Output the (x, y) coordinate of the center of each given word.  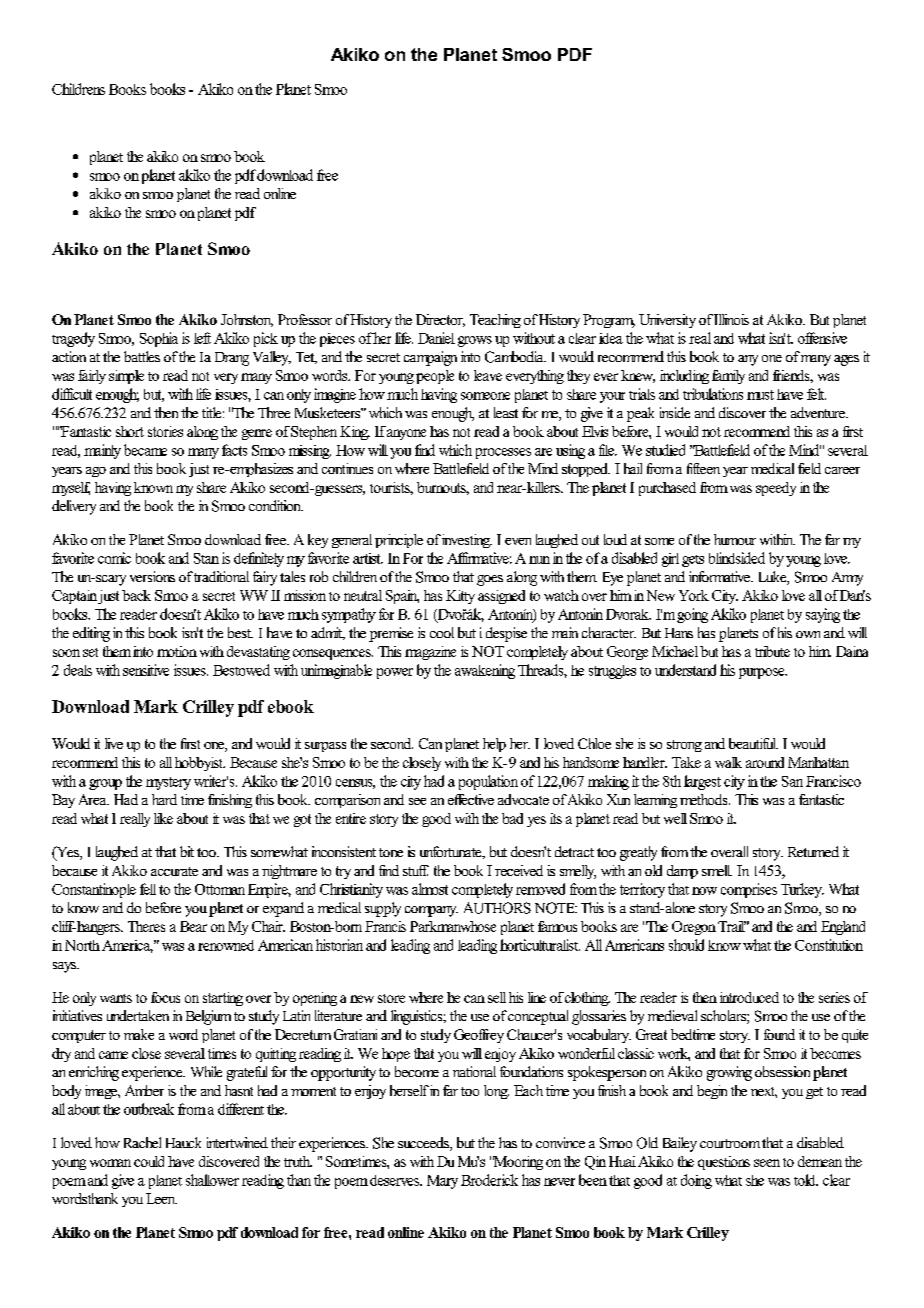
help (494, 745)
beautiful (753, 743)
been (593, 1180)
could (149, 1161)
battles (142, 356)
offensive (822, 338)
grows (475, 341)
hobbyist (200, 764)
